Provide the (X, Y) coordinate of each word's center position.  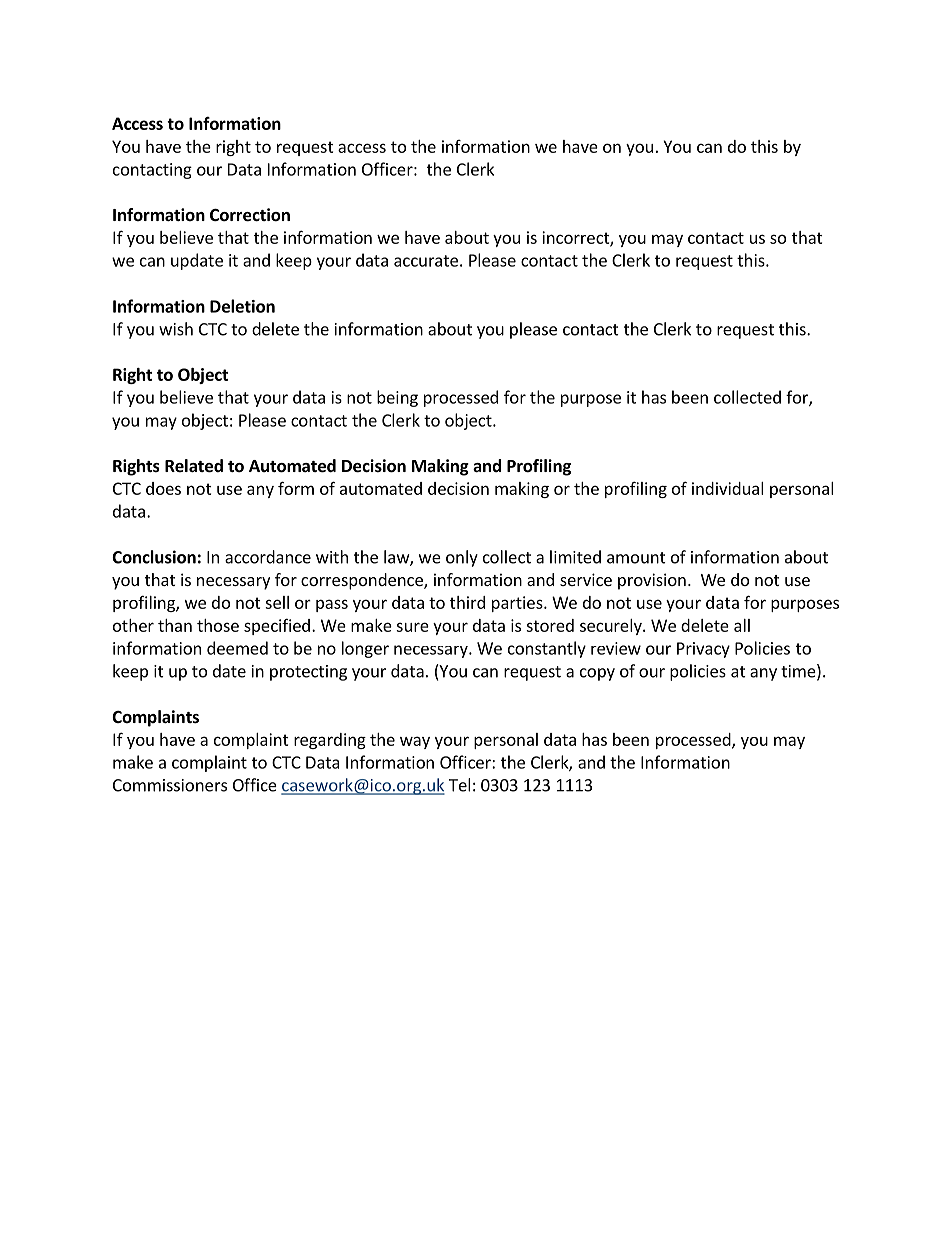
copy (597, 674)
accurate (426, 261)
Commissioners (170, 785)
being (397, 398)
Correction (250, 215)
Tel (460, 785)
